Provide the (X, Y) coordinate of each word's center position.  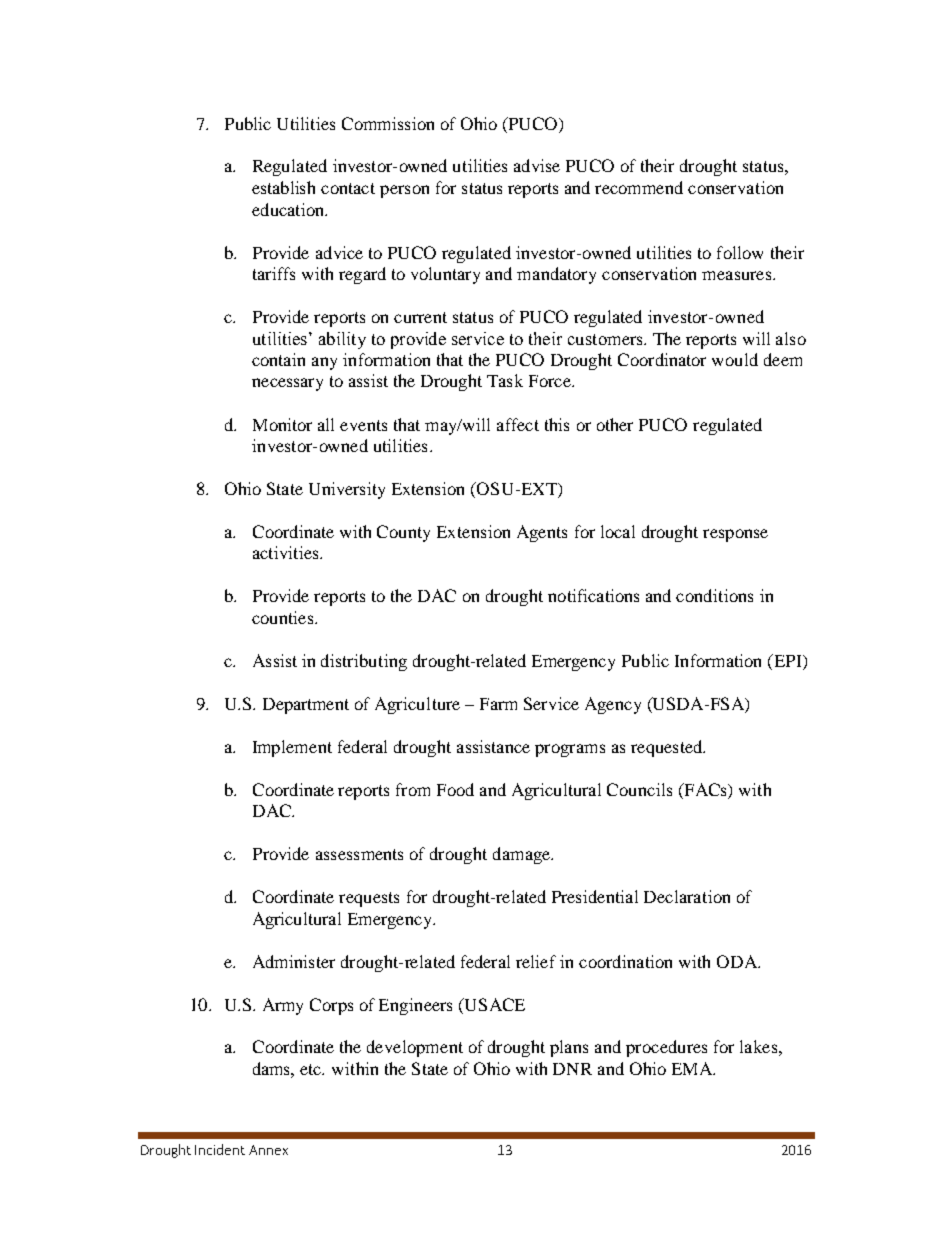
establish (283, 187)
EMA (693, 1068)
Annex (268, 1150)
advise (537, 165)
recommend (639, 187)
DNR (572, 1069)
